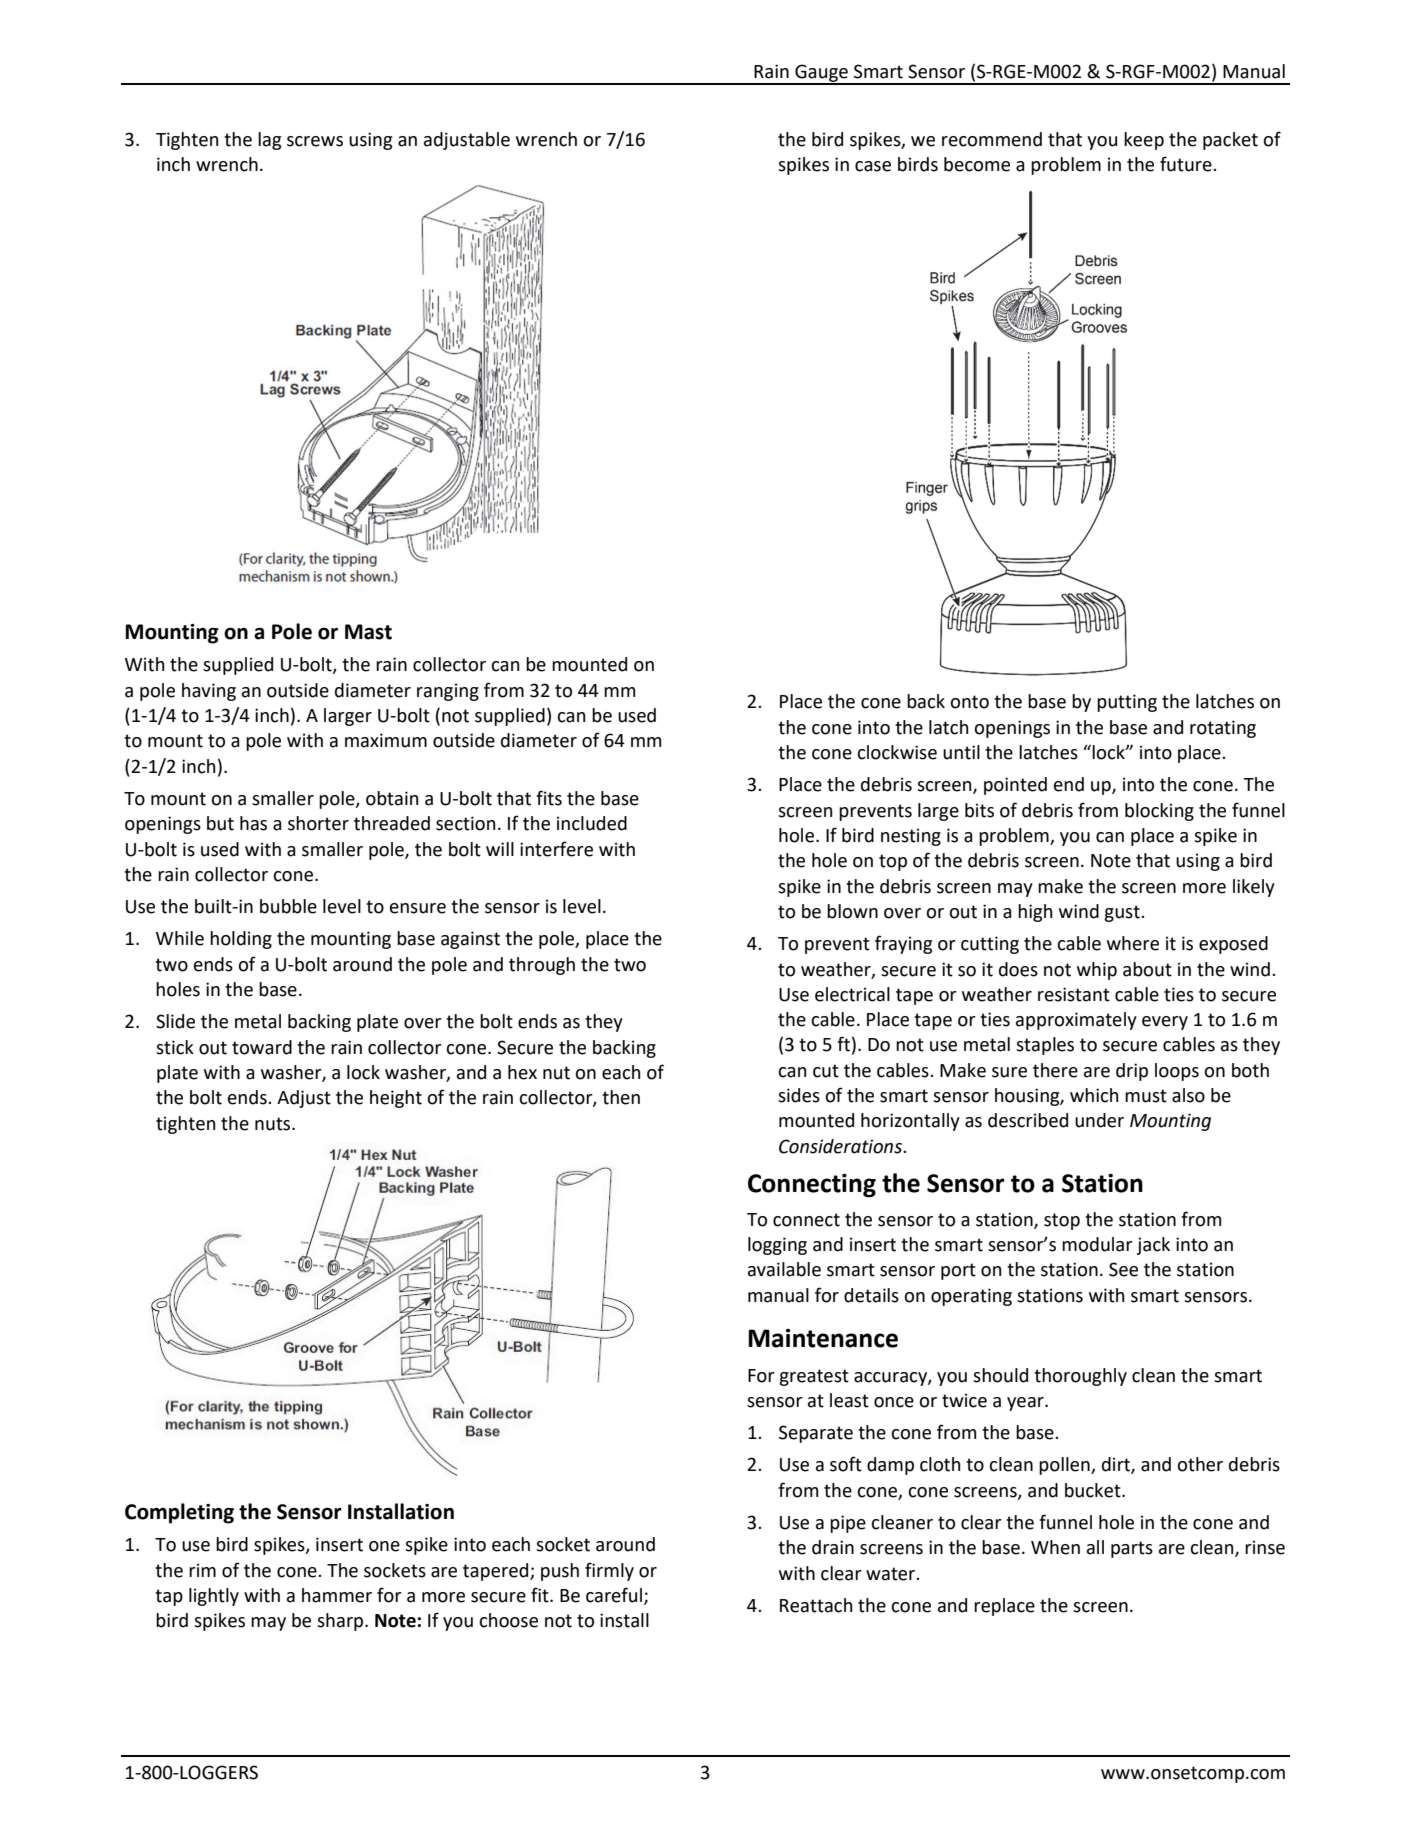 Image resolution: width=1411 pixels, height=1826 pixels. I want to click on sides, so click(799, 1095).
